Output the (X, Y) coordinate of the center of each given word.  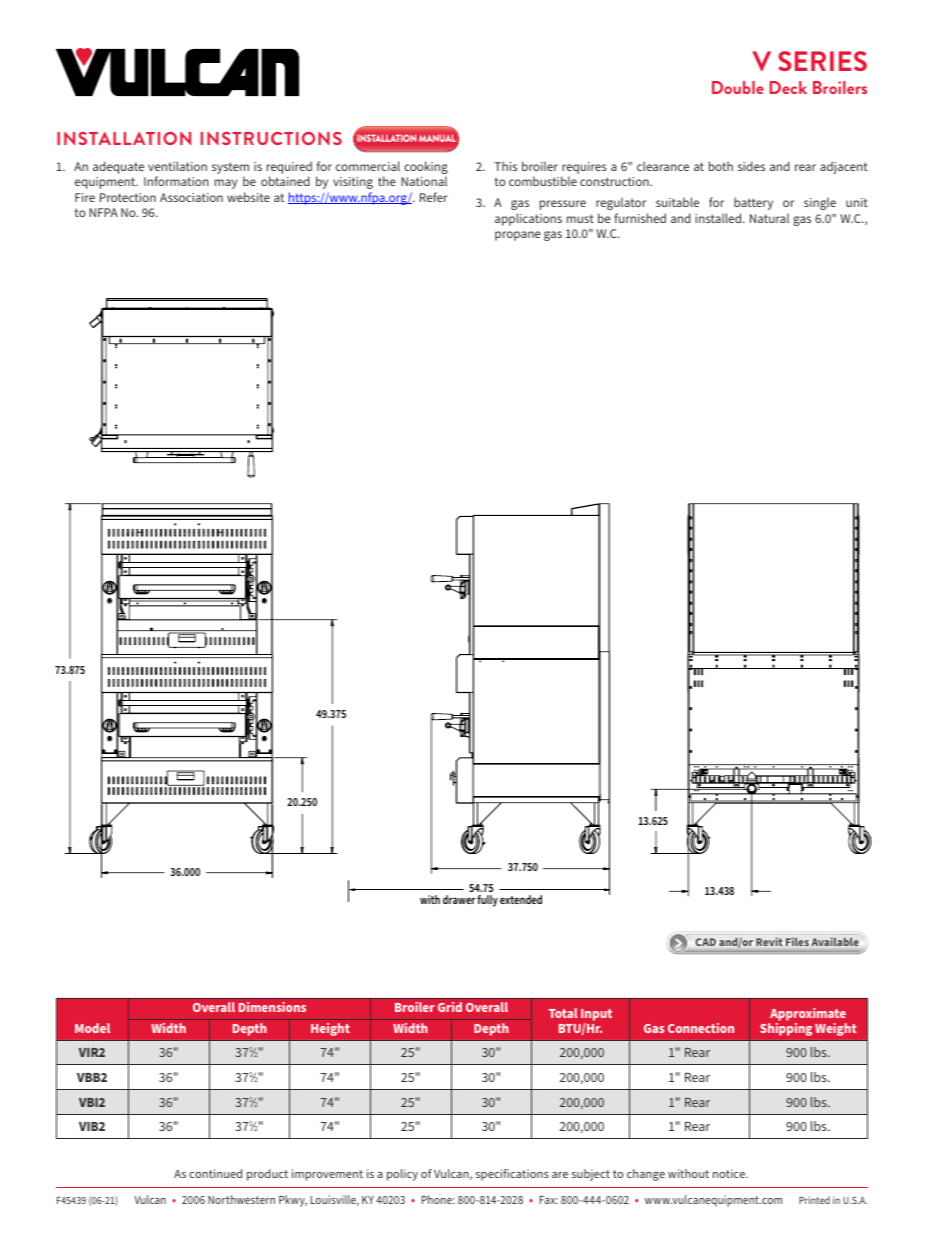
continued (215, 1173)
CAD (706, 942)
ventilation (177, 166)
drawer (459, 899)
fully (487, 901)
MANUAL (437, 138)
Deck (788, 87)
